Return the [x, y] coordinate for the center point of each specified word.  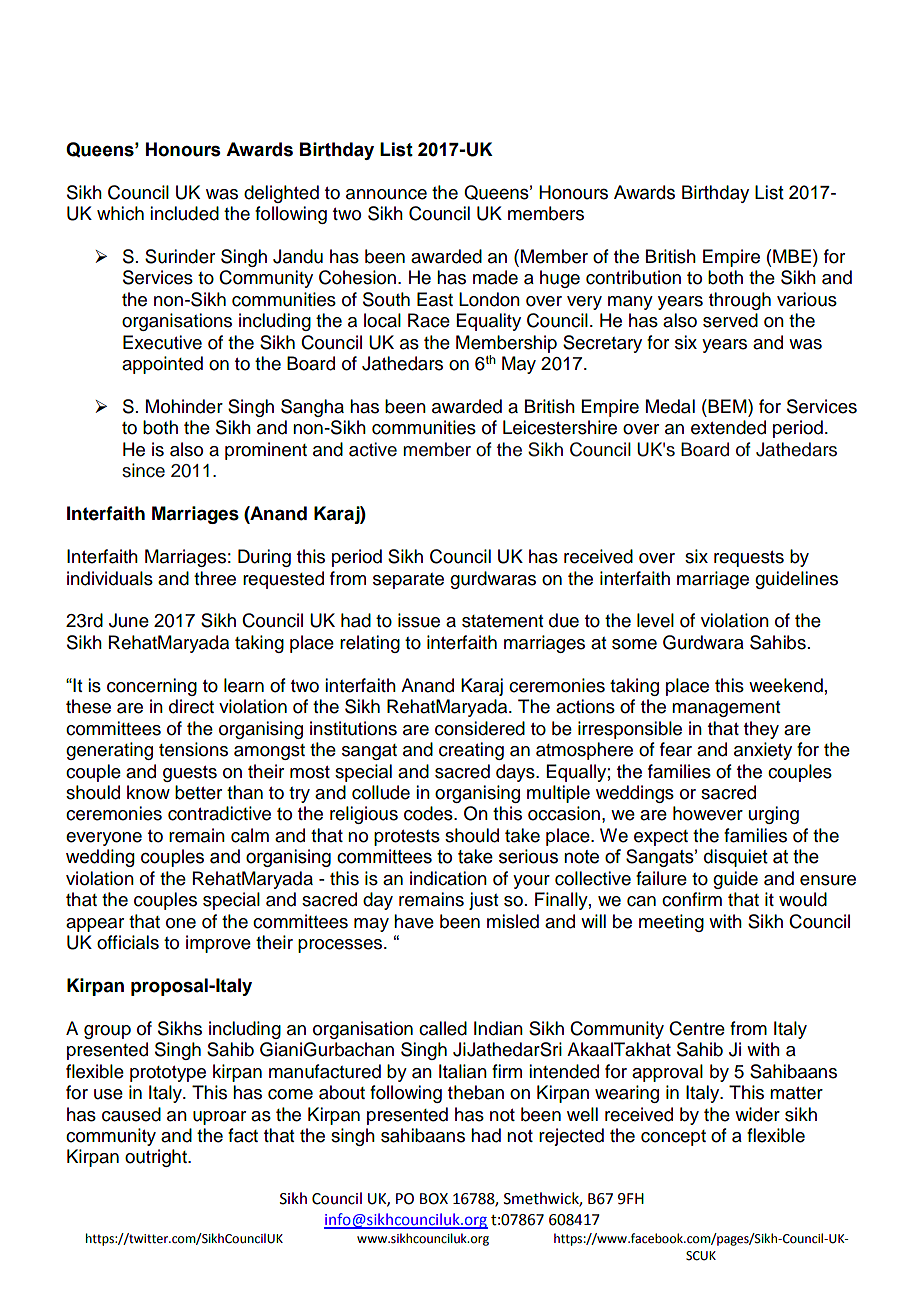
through [740, 301]
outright [157, 1158]
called [443, 1028]
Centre [697, 1028]
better [198, 792]
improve [218, 944]
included [184, 213]
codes [429, 813]
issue [419, 620]
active [373, 449]
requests [749, 559]
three [215, 578]
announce [386, 194]
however [708, 813]
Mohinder [184, 406]
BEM [727, 406]
